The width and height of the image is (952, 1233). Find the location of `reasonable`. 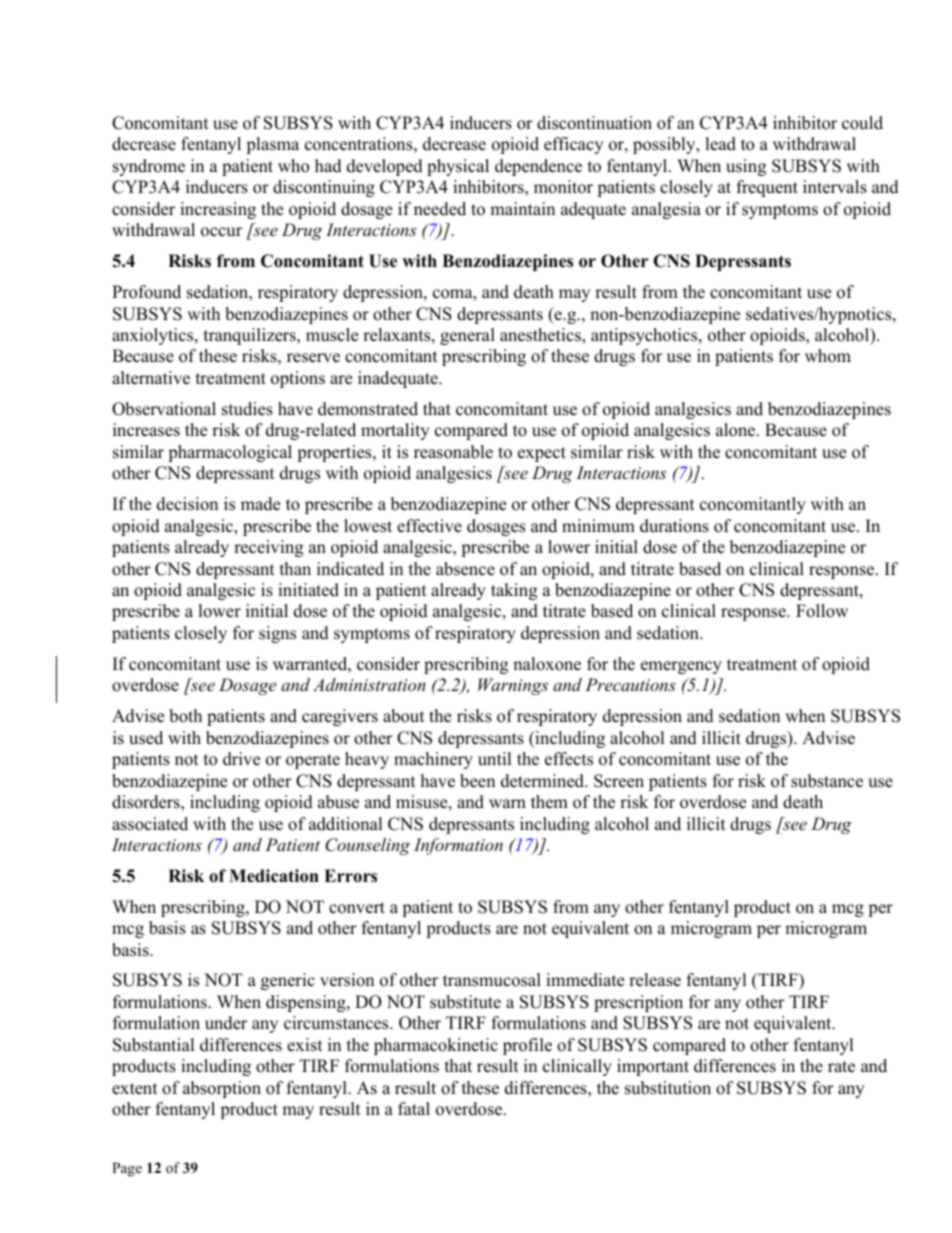

reasonable is located at coordinates (453, 452).
